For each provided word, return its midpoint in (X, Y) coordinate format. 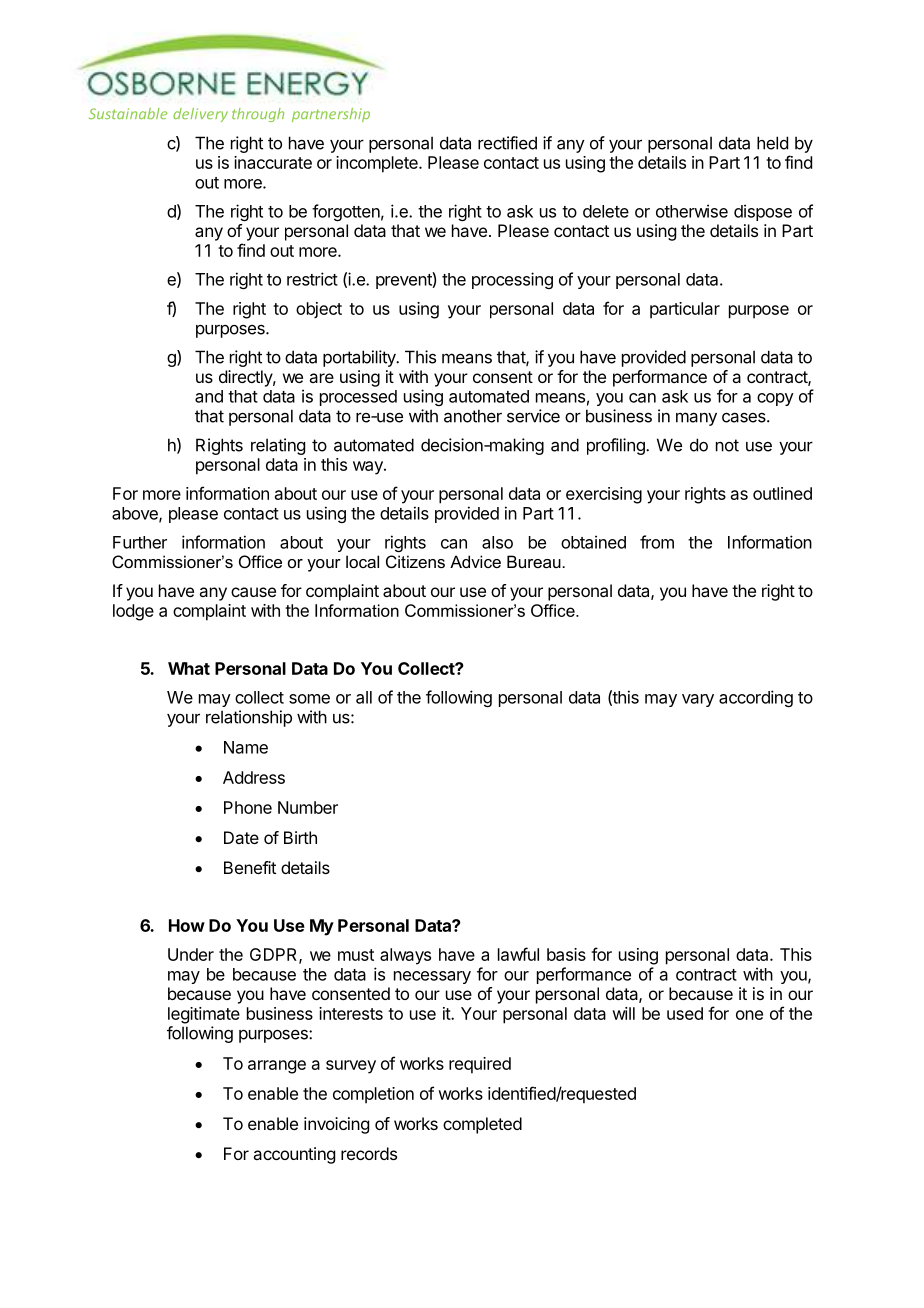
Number (308, 807)
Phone (248, 807)
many (696, 419)
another (473, 416)
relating (278, 446)
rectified (507, 143)
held (772, 143)
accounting (294, 1155)
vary (698, 700)
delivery (200, 115)
